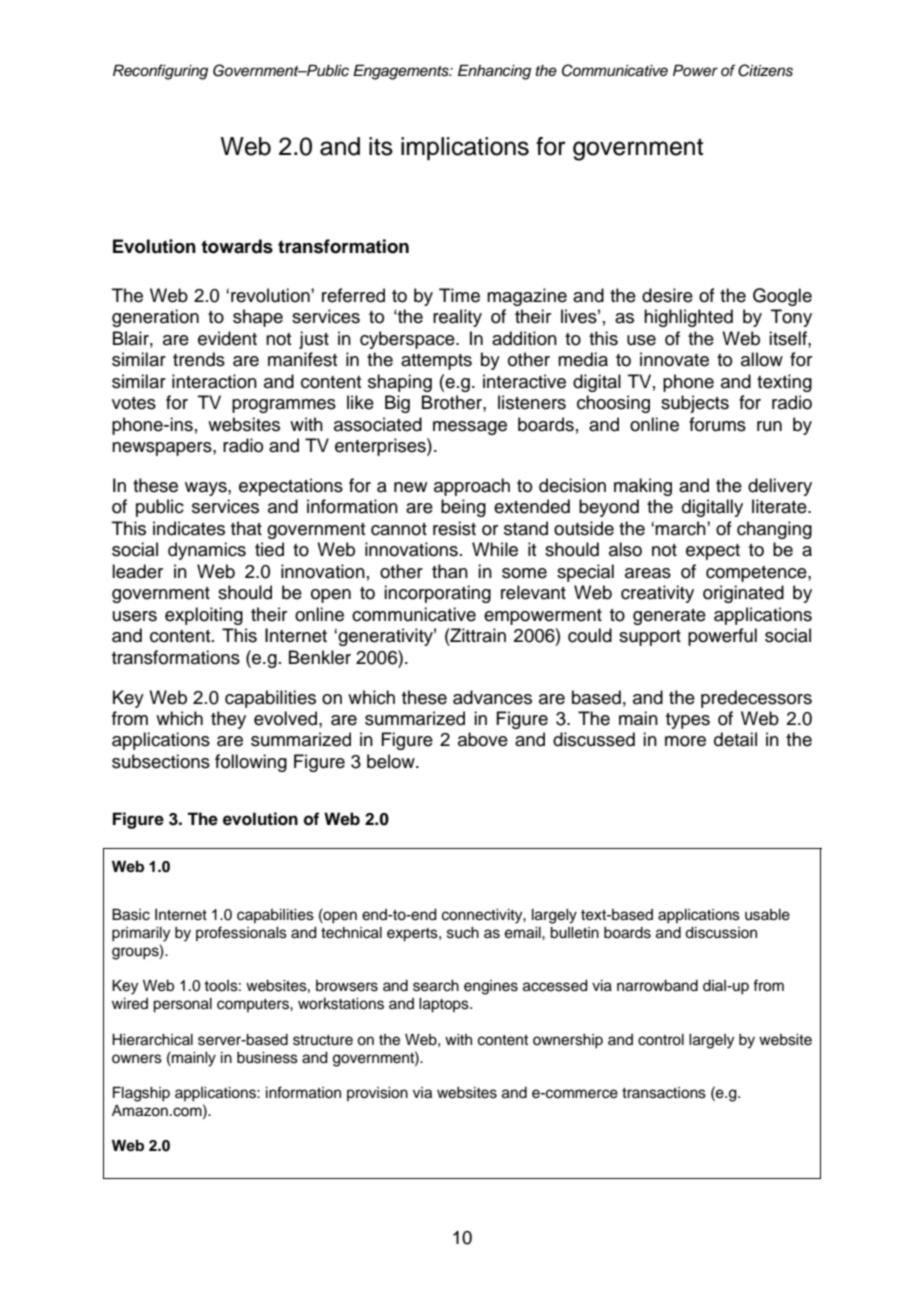 The width and height of the image is (924, 1308). Describe the element at coordinates (160, 72) in the image. I see `Reconfiguring` at that location.
